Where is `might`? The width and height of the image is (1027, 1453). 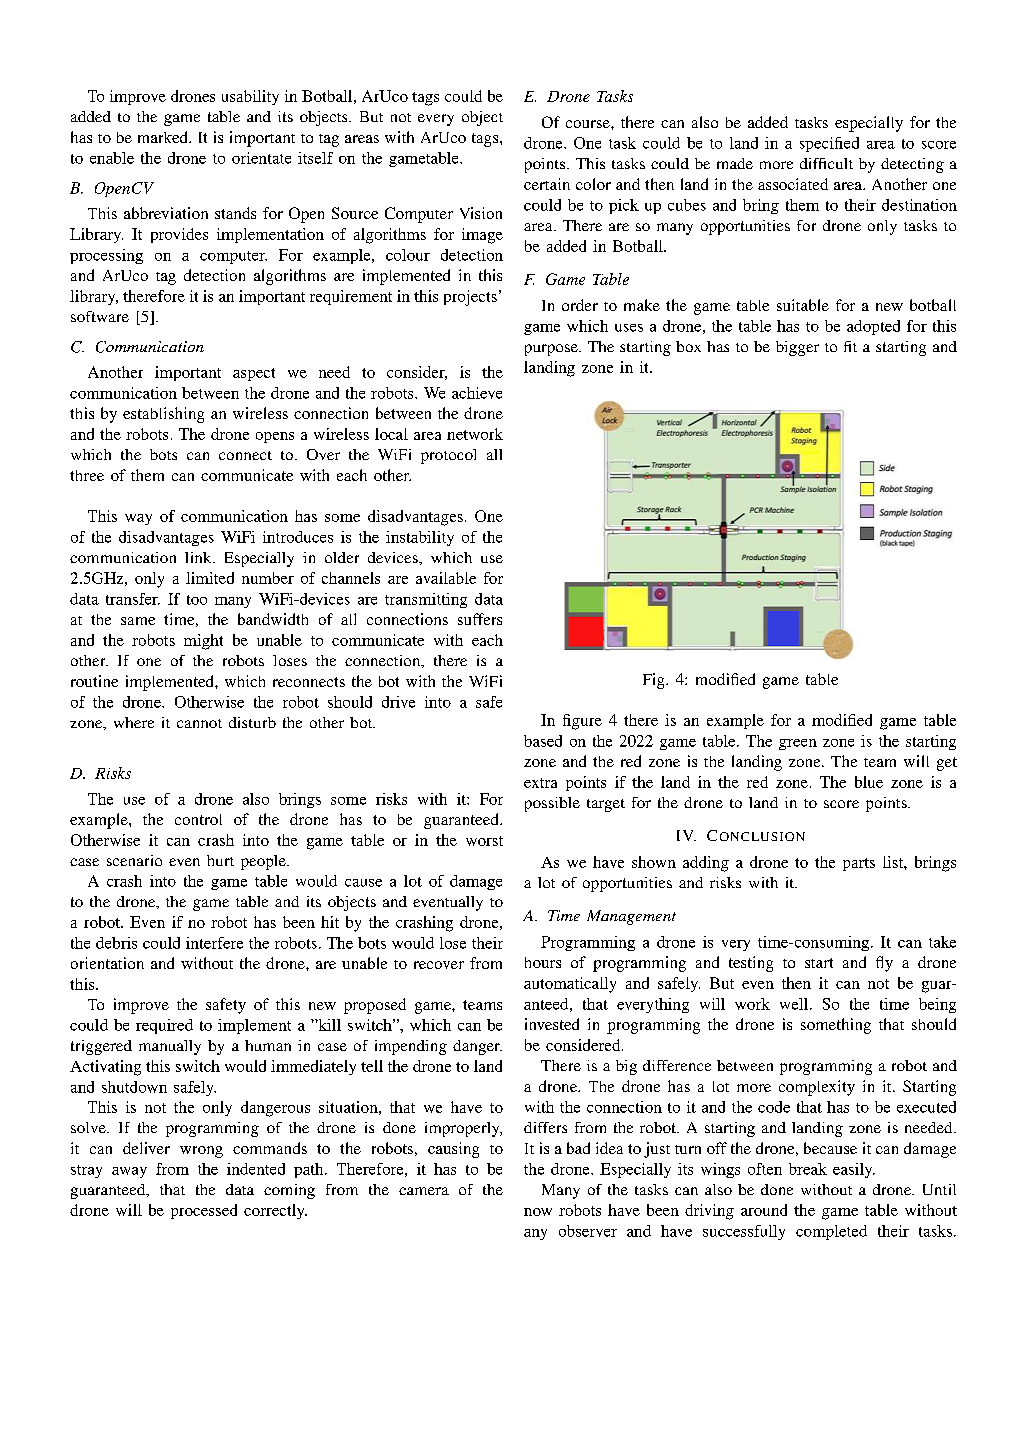
might is located at coordinates (203, 642).
